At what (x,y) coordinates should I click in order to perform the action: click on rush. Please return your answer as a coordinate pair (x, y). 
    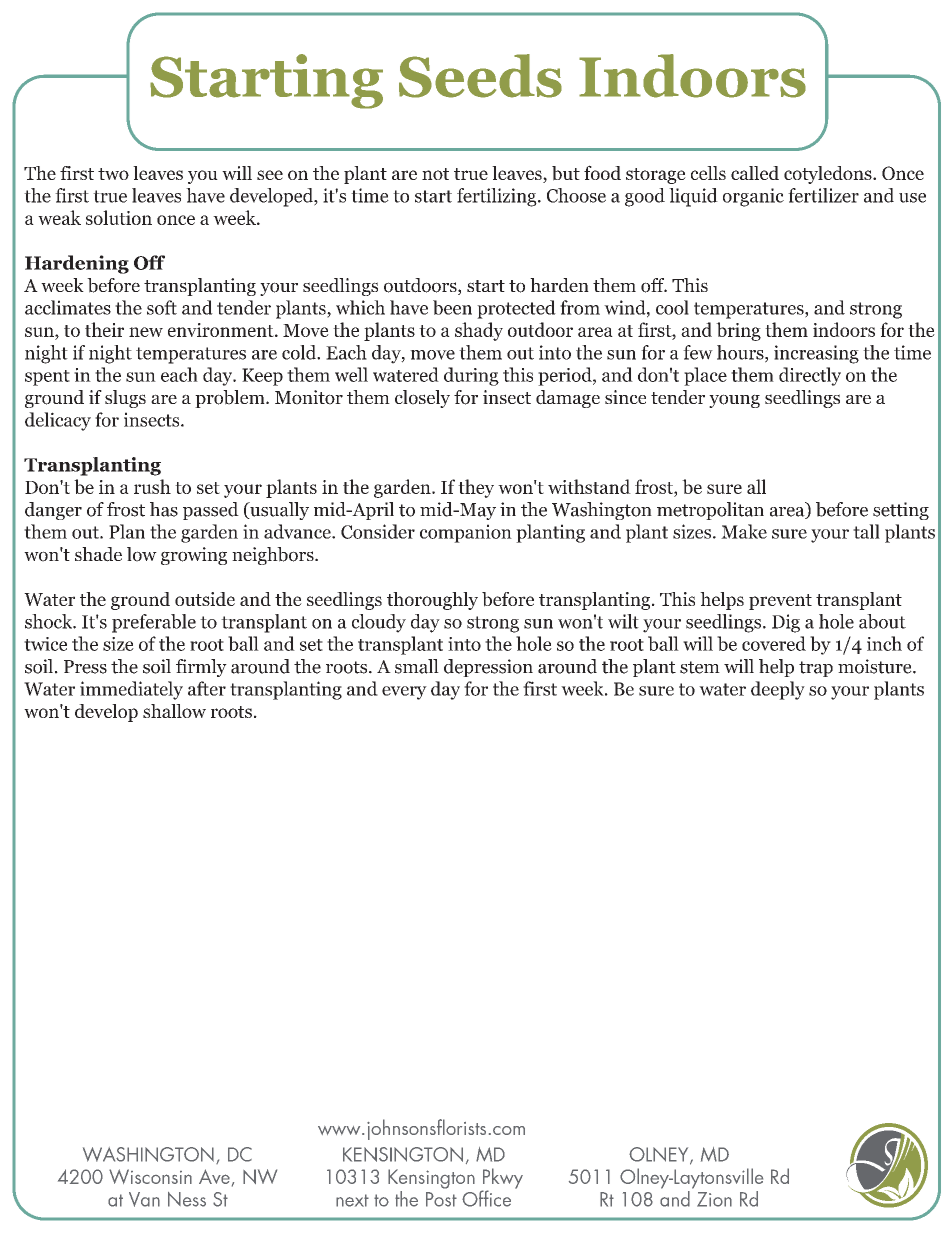
    Looking at the image, I should click on (152, 486).
